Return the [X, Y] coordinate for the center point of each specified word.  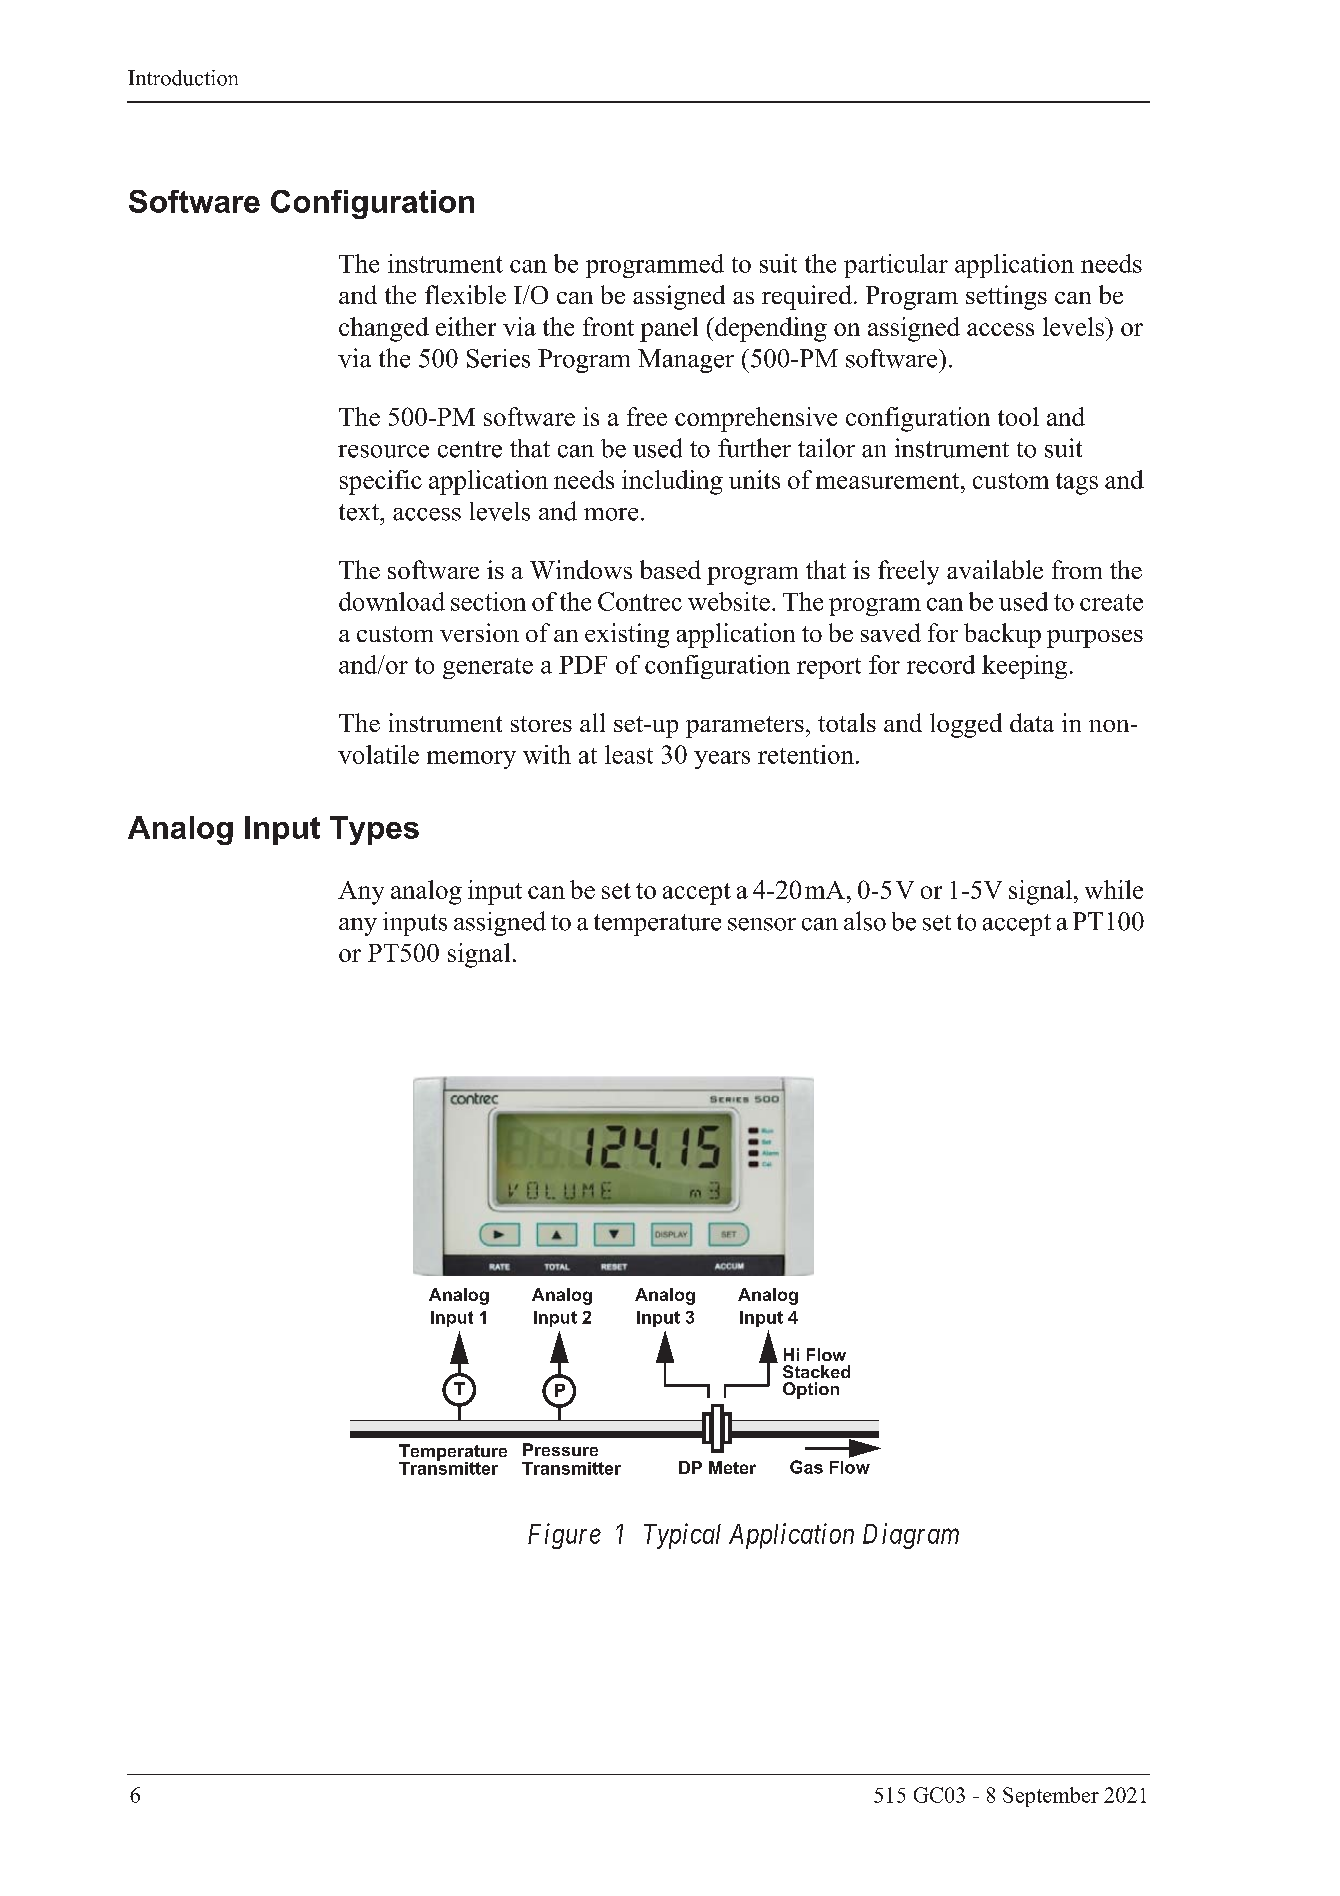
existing [627, 635]
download [392, 601]
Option [811, 1390]
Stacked [816, 1371]
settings [1006, 297]
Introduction [183, 78]
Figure [564, 1536]
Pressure [560, 1449]
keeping [1024, 667]
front [608, 326]
